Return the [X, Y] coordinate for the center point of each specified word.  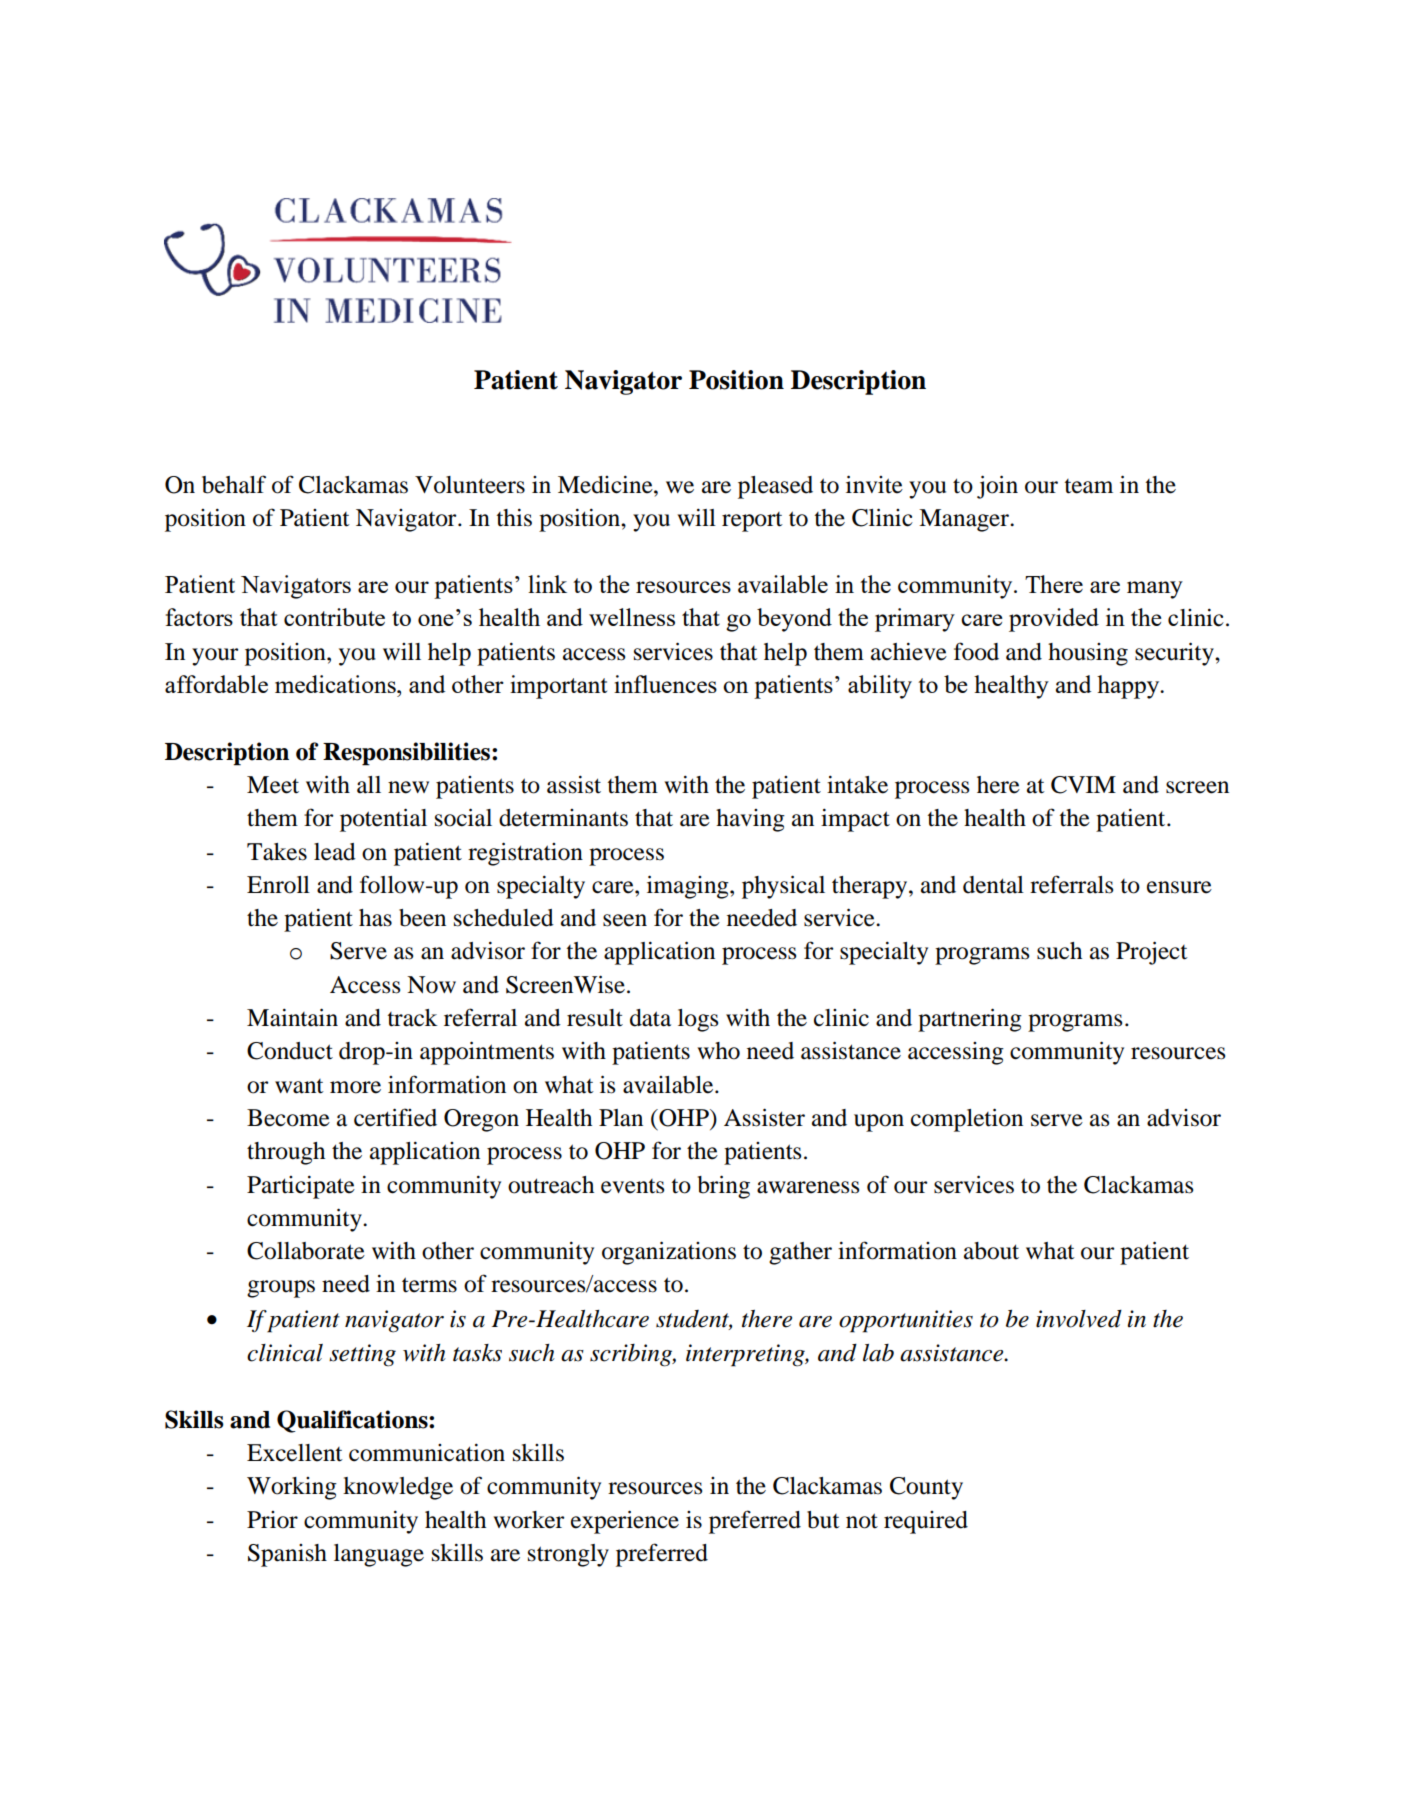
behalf [234, 484]
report [752, 522]
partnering [970, 1020]
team [1088, 486]
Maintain [292, 1017]
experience [625, 1522]
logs [698, 1020]
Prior [272, 1520]
